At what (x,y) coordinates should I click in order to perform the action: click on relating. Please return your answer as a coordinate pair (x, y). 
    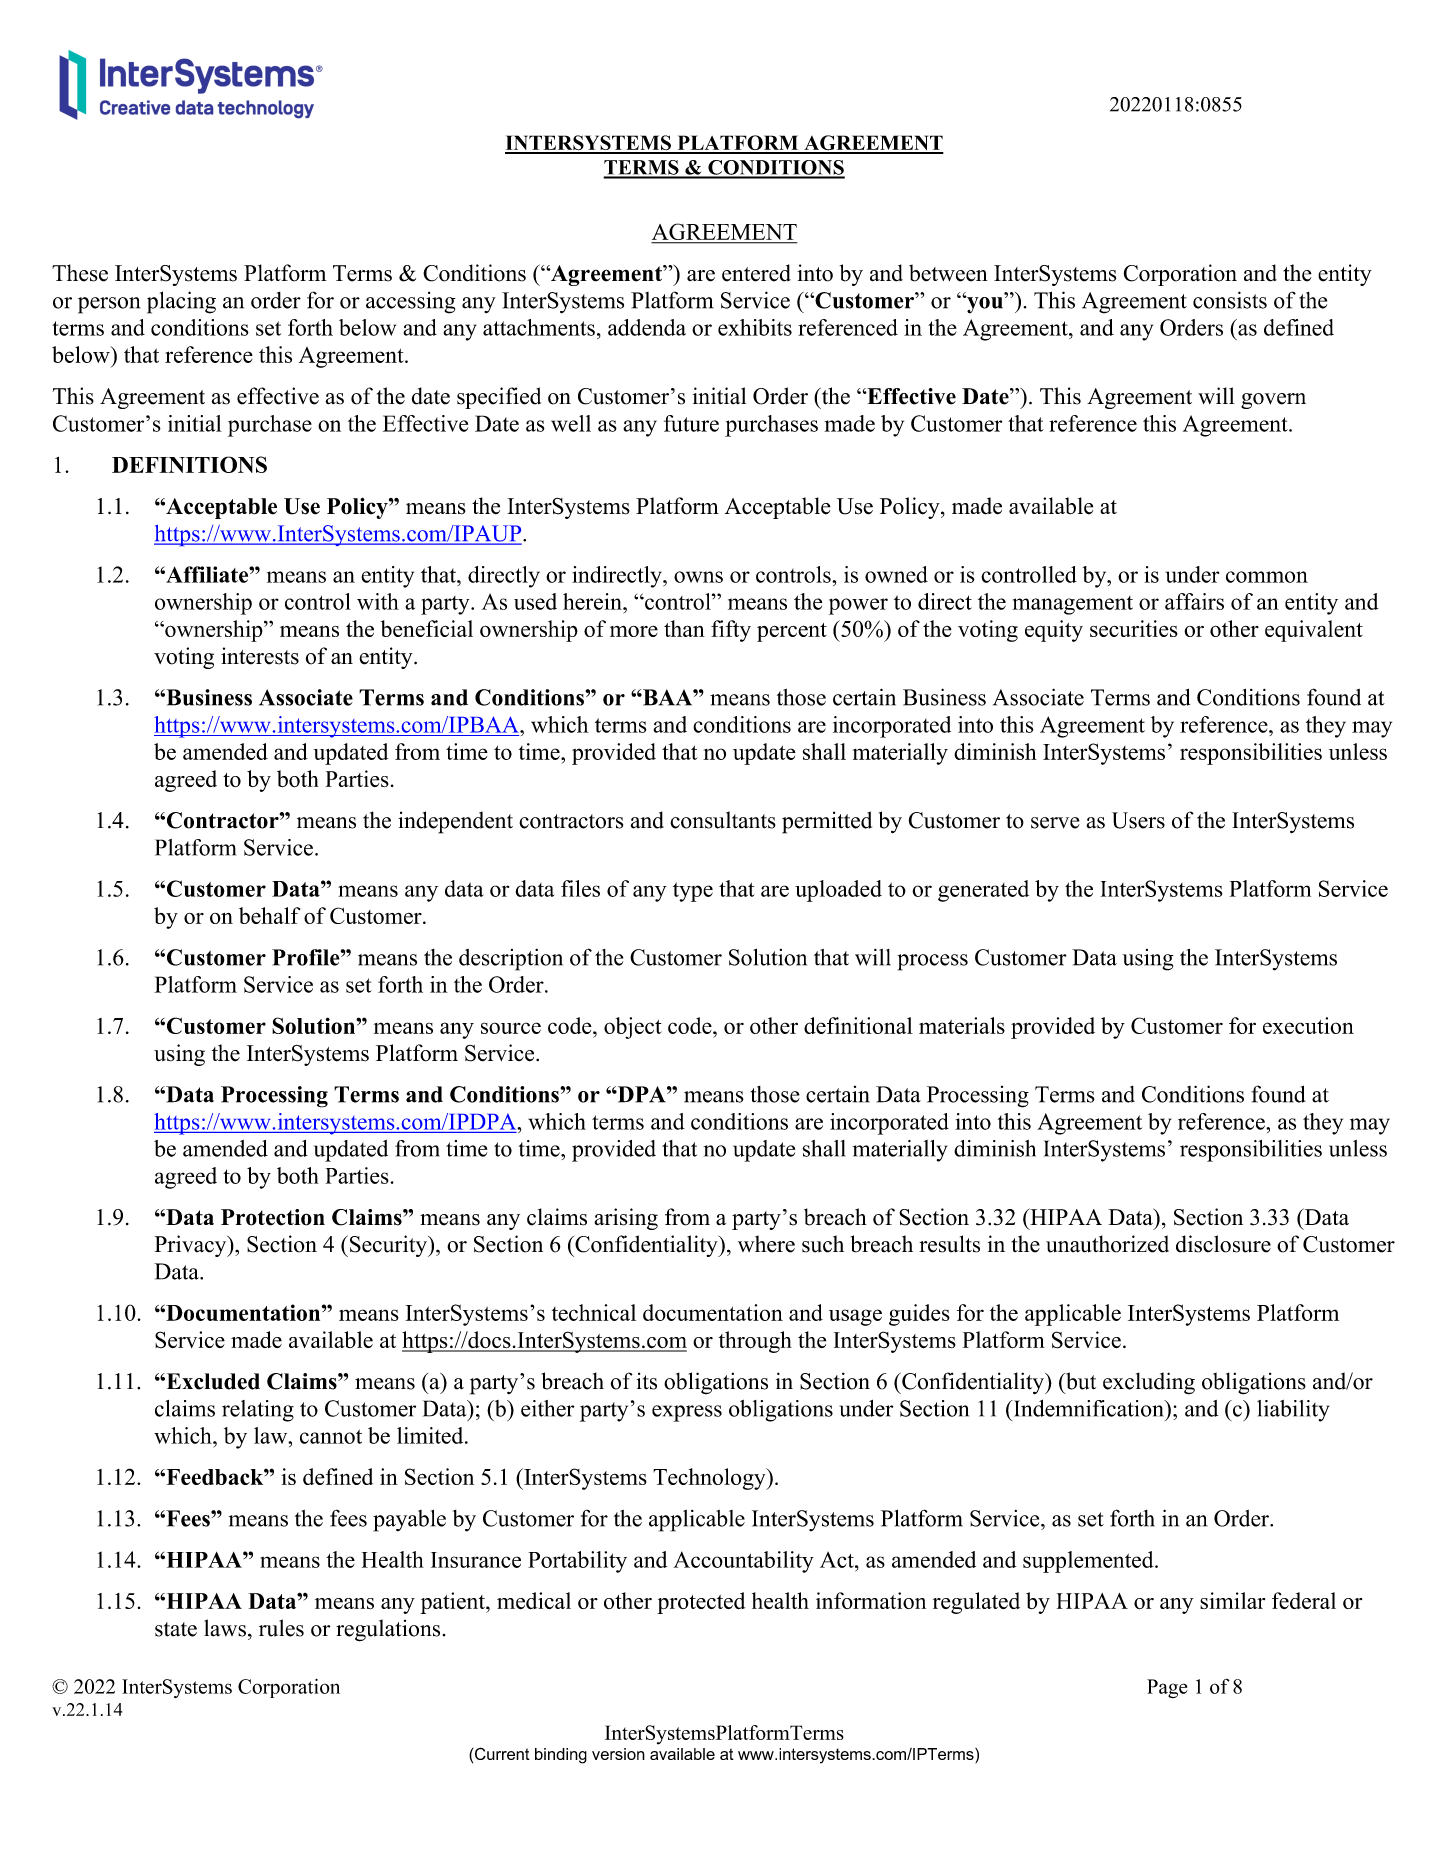
    Looking at the image, I should click on (258, 1411).
